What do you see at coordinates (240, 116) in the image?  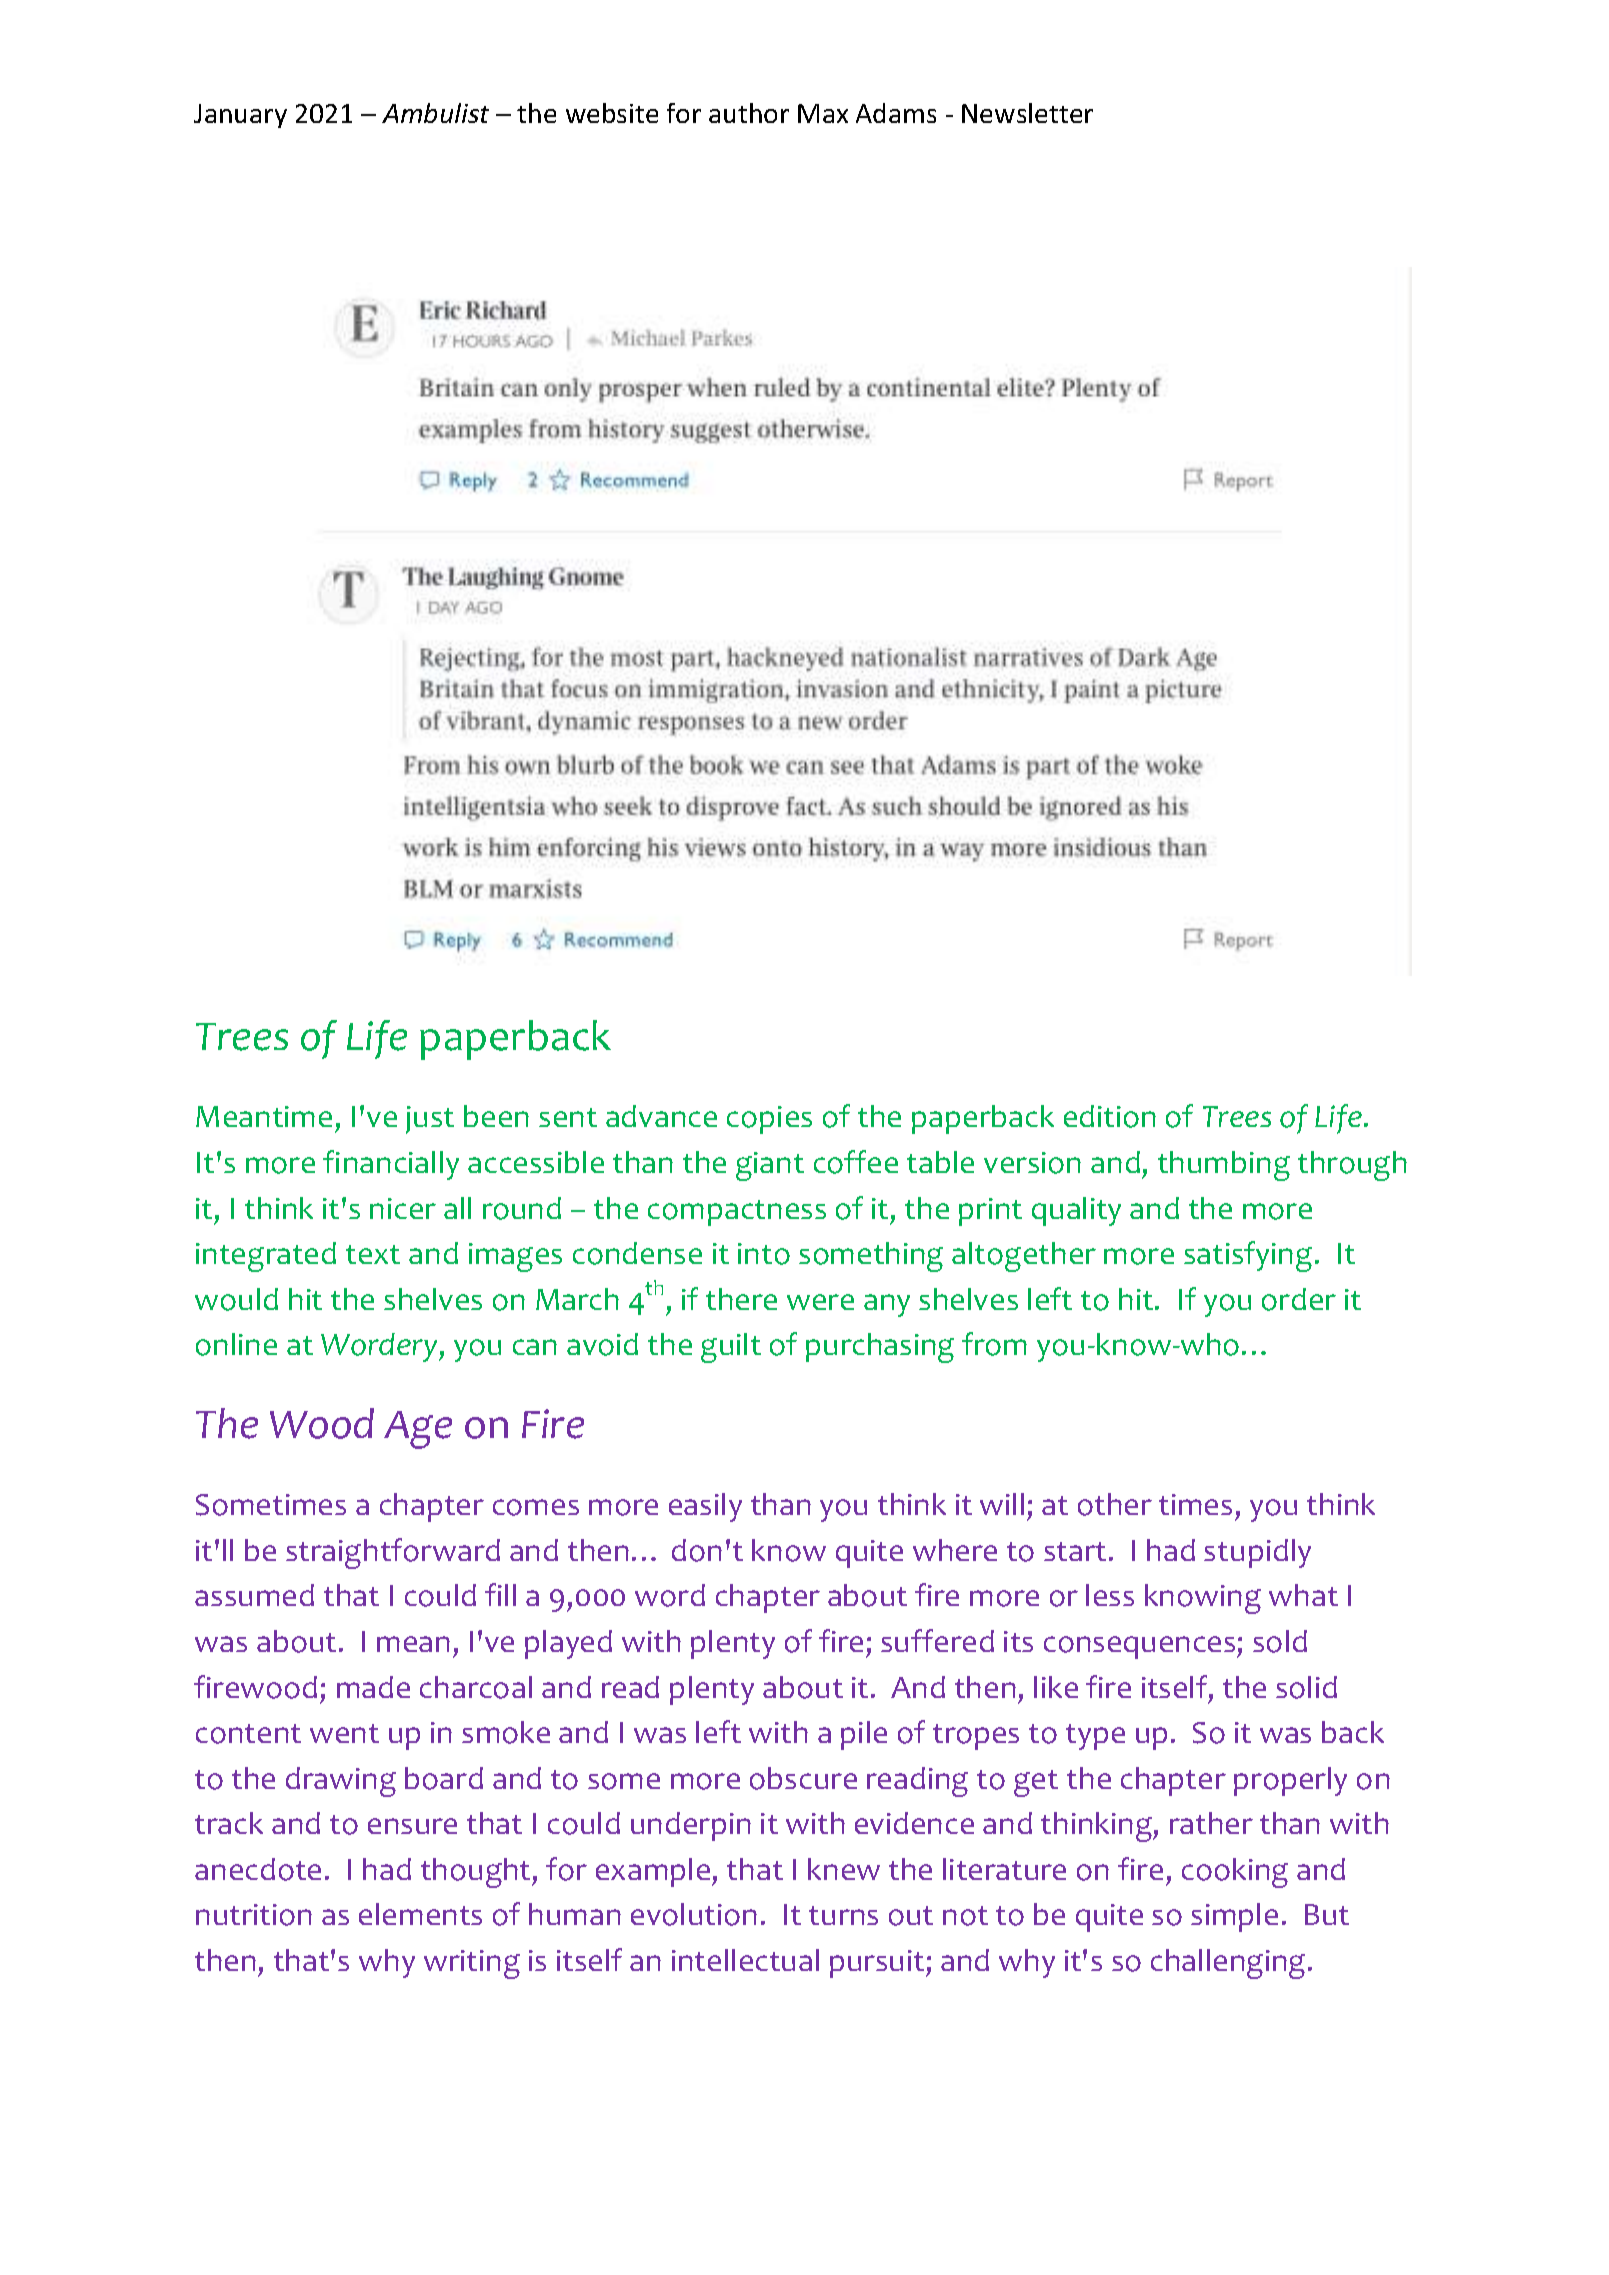 I see `January` at bounding box center [240, 116].
